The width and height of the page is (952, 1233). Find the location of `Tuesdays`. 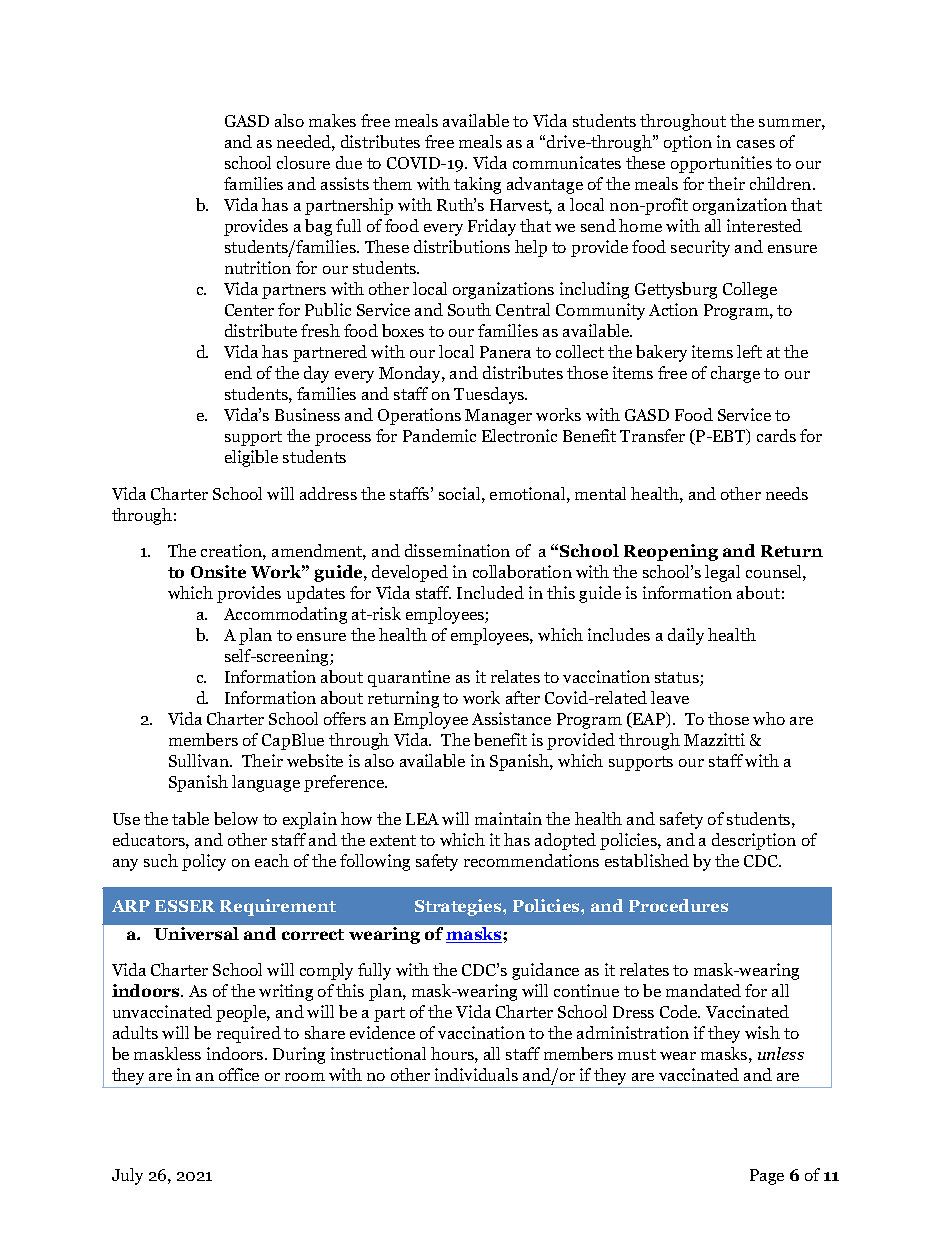

Tuesdays is located at coordinates (490, 395).
